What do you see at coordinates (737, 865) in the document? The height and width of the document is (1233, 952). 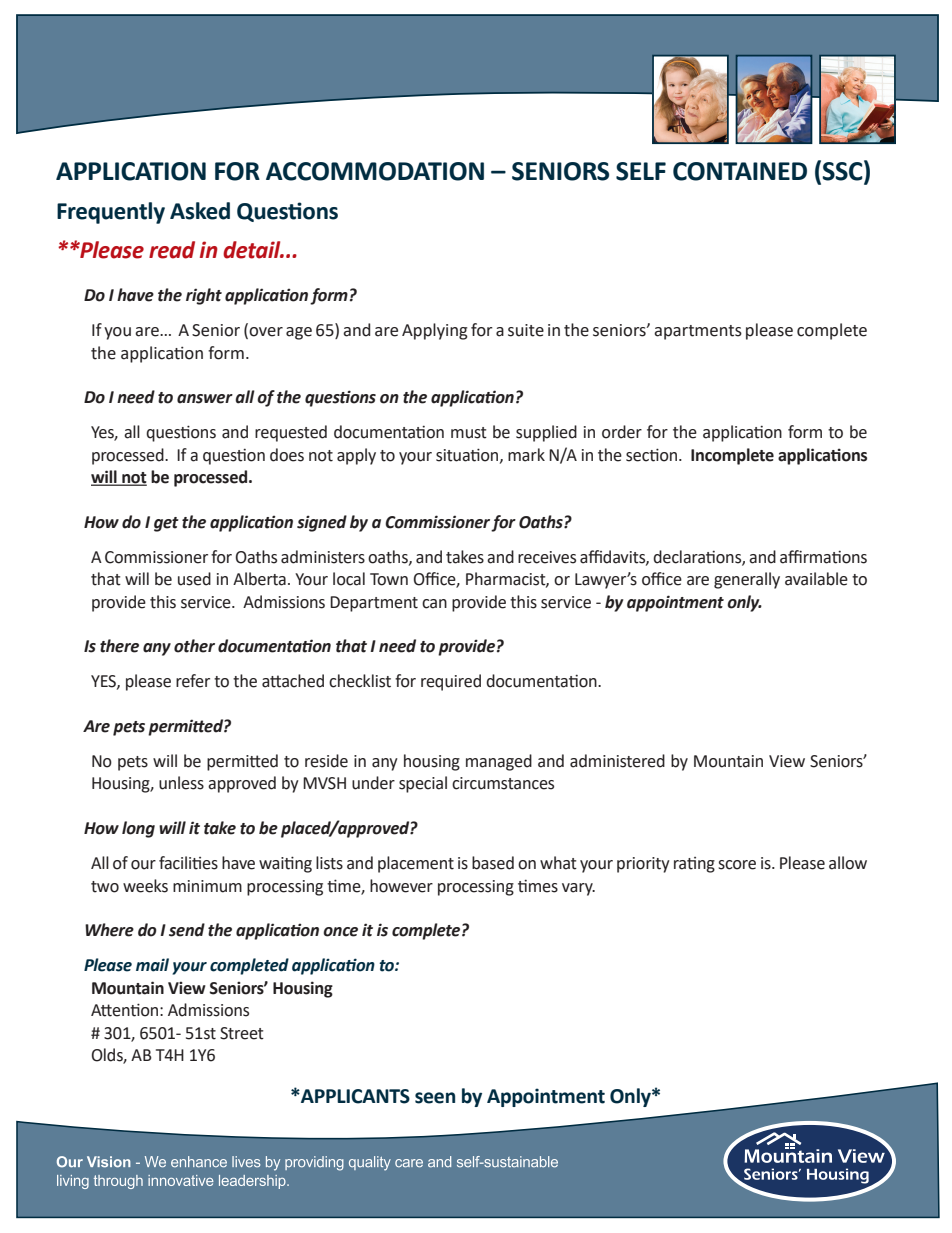 I see `score` at bounding box center [737, 865].
